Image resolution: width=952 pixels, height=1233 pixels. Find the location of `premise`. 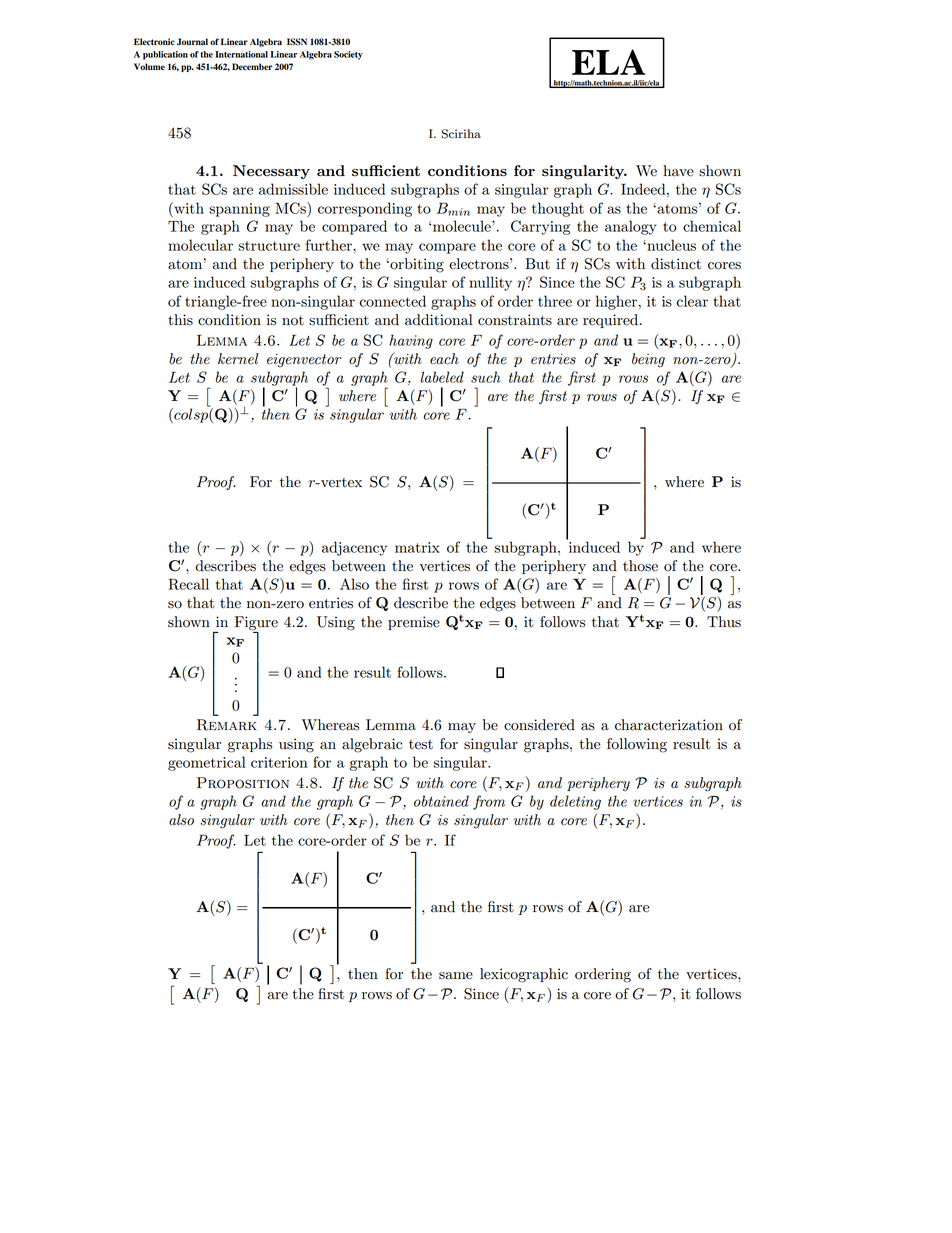

premise is located at coordinates (414, 623).
